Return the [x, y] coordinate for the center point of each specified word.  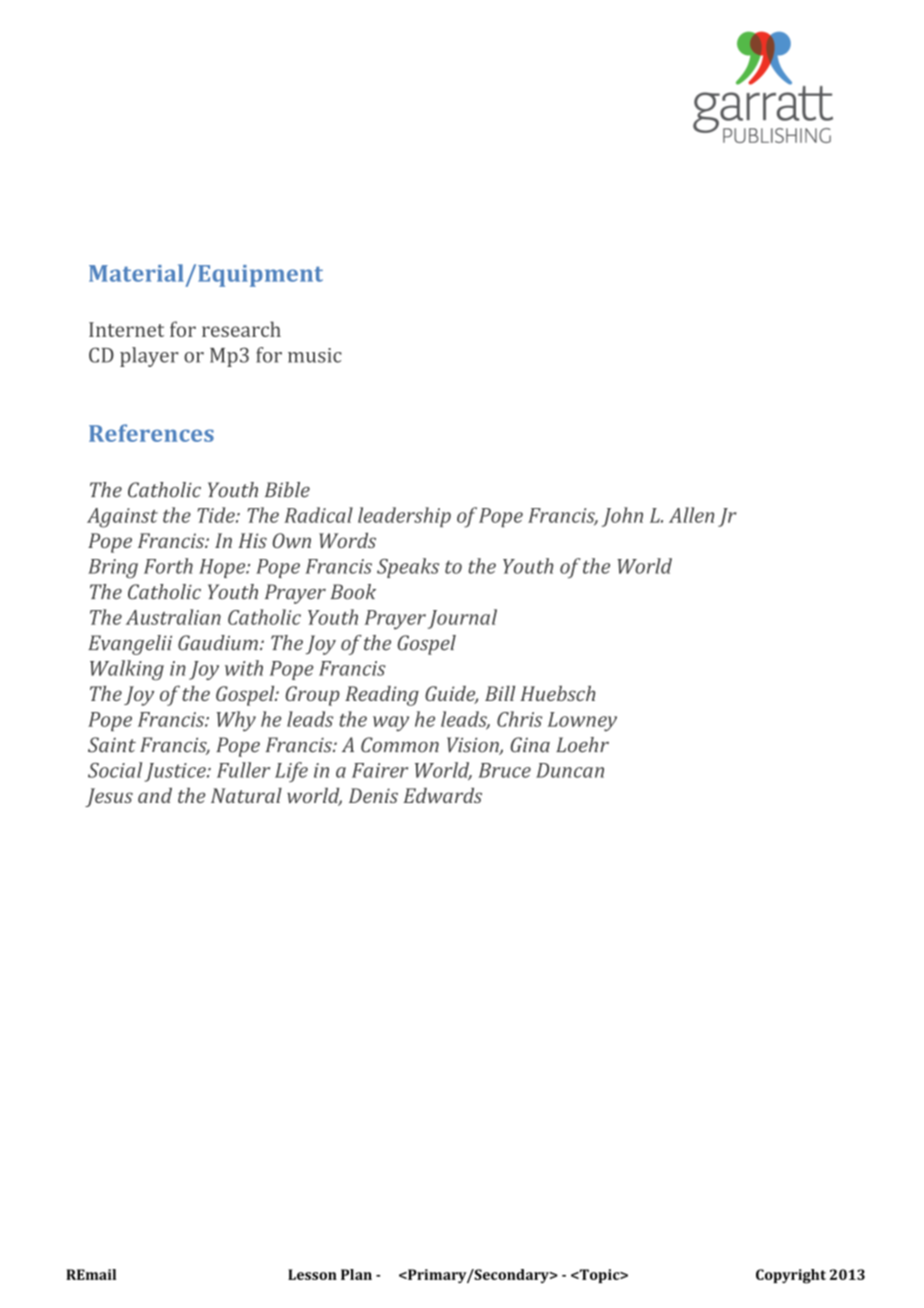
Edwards [442, 795]
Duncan [570, 770]
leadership [404, 517]
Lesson [312, 1274]
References [151, 433]
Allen [691, 515]
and [155, 795]
